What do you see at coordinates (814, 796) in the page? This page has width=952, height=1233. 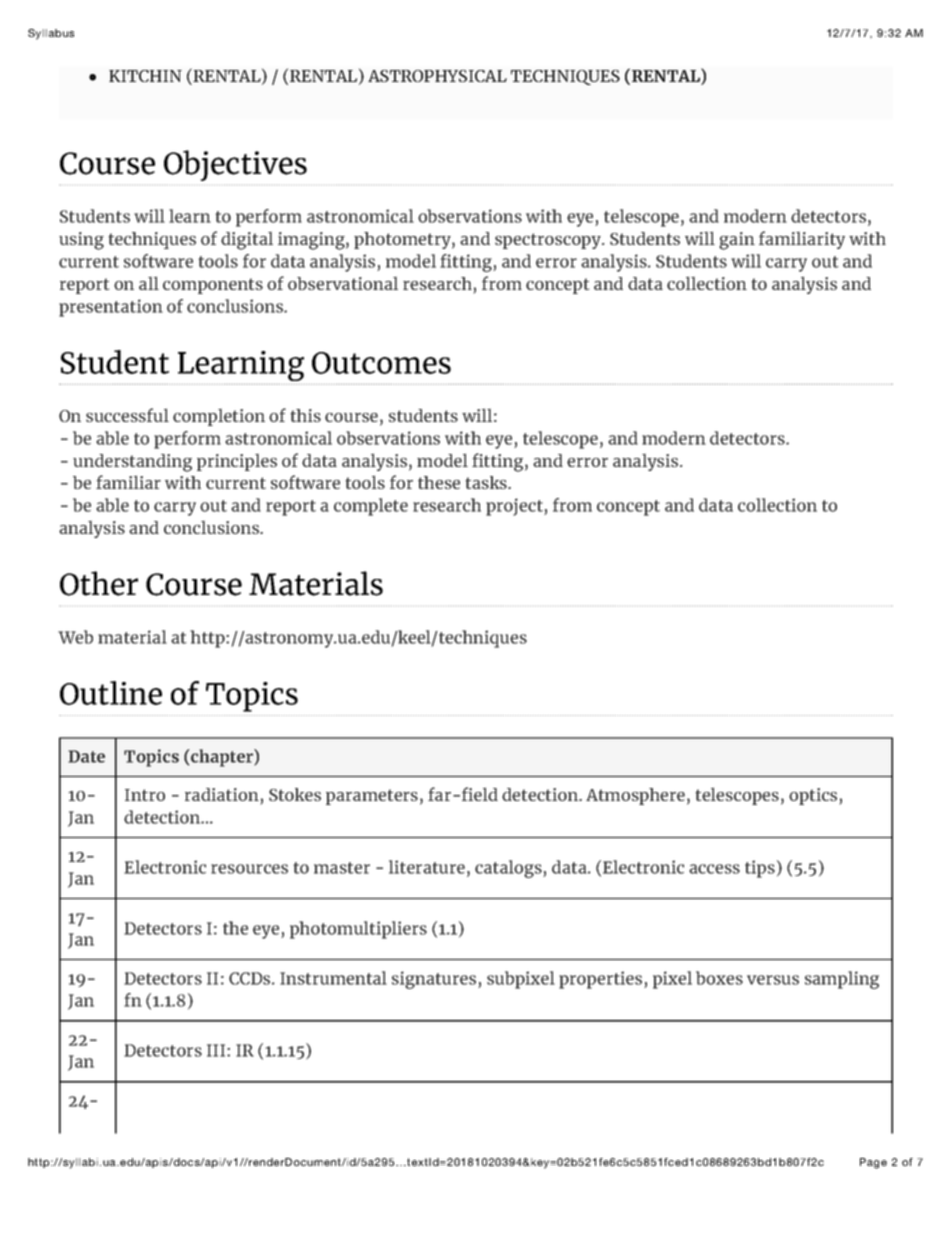 I see `optics` at bounding box center [814, 796].
